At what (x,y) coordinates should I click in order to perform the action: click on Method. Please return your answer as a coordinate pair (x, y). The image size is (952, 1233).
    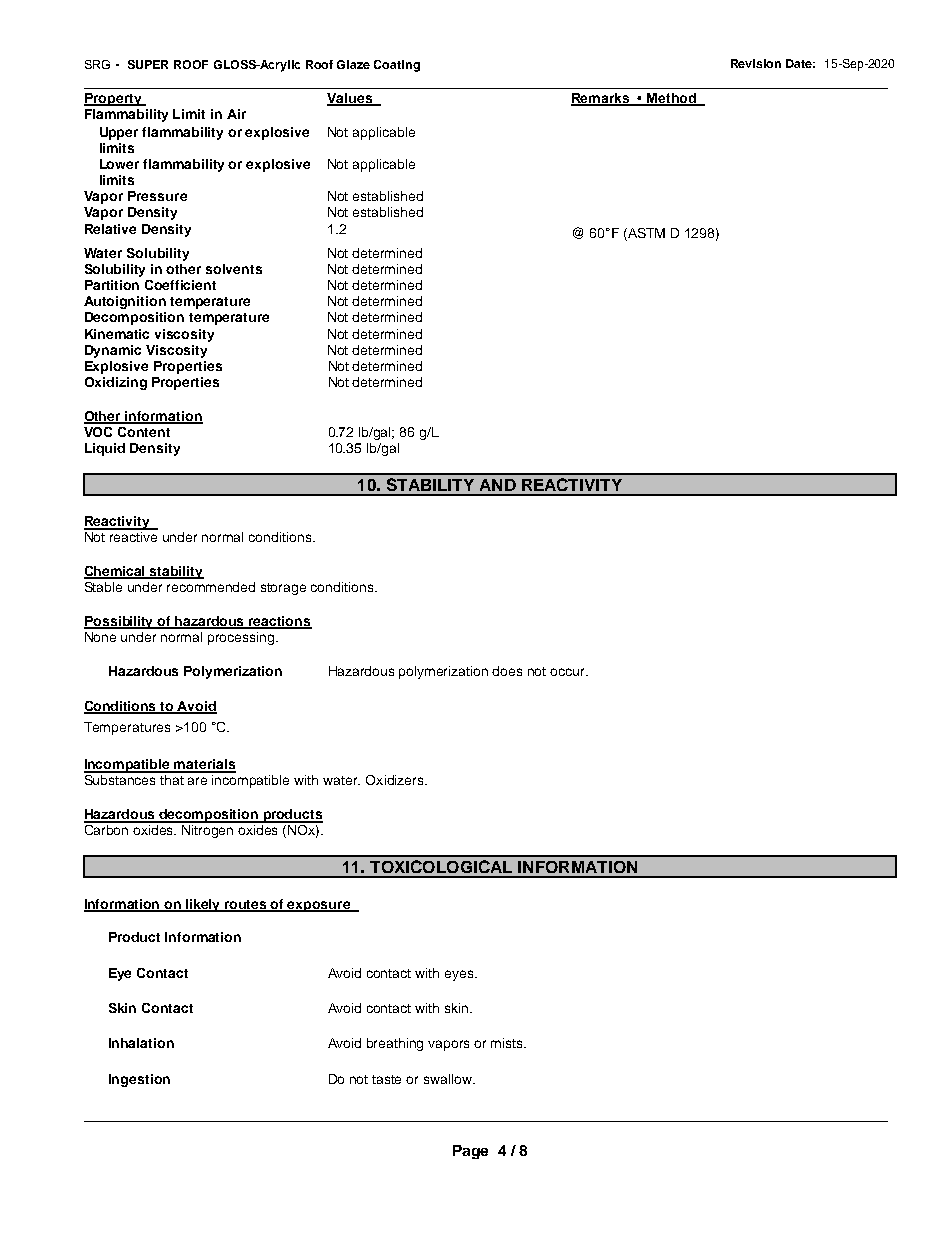
    Looking at the image, I should click on (672, 99).
